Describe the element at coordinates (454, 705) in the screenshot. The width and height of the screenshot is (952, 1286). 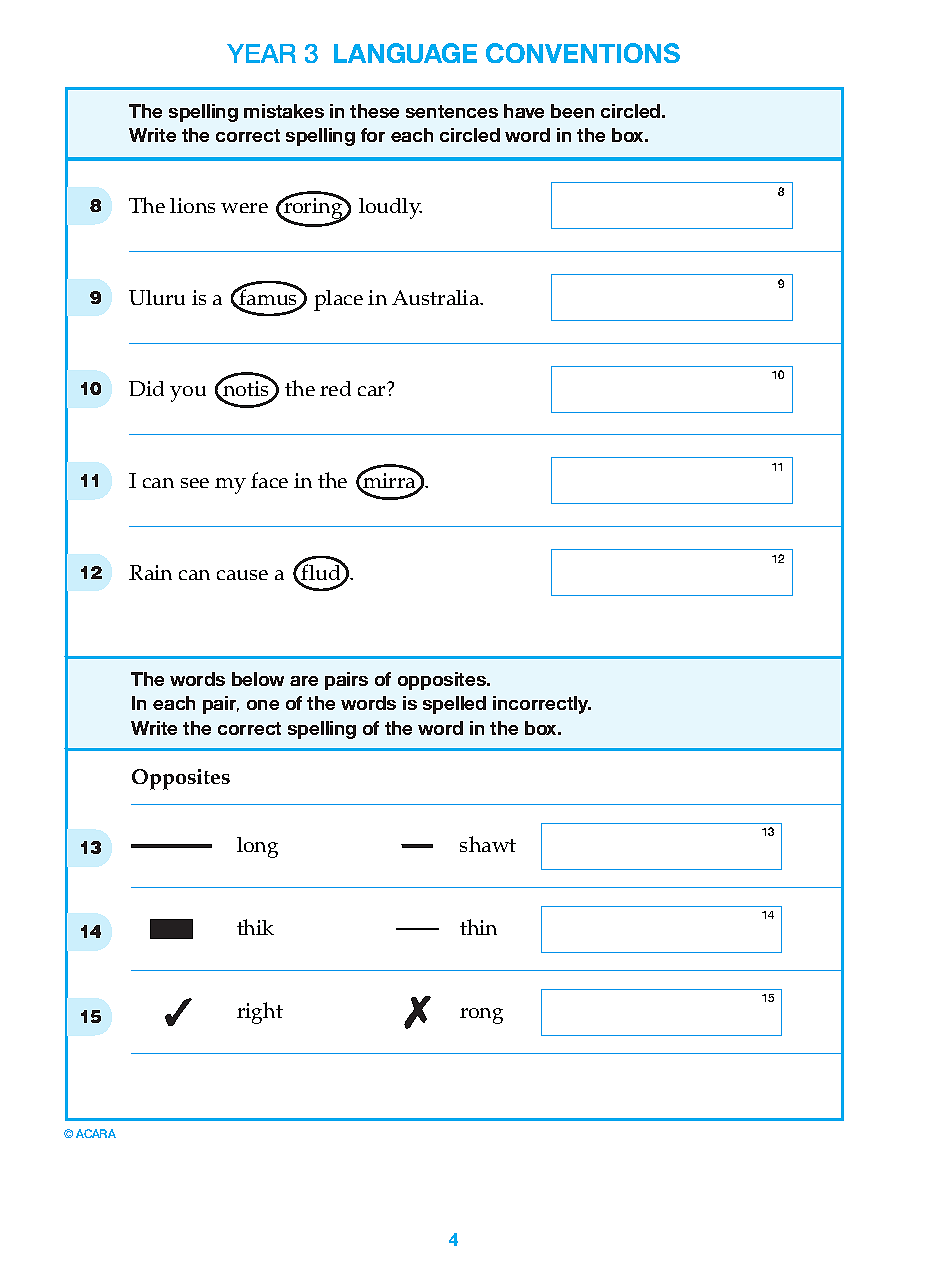
I see `spelled` at that location.
